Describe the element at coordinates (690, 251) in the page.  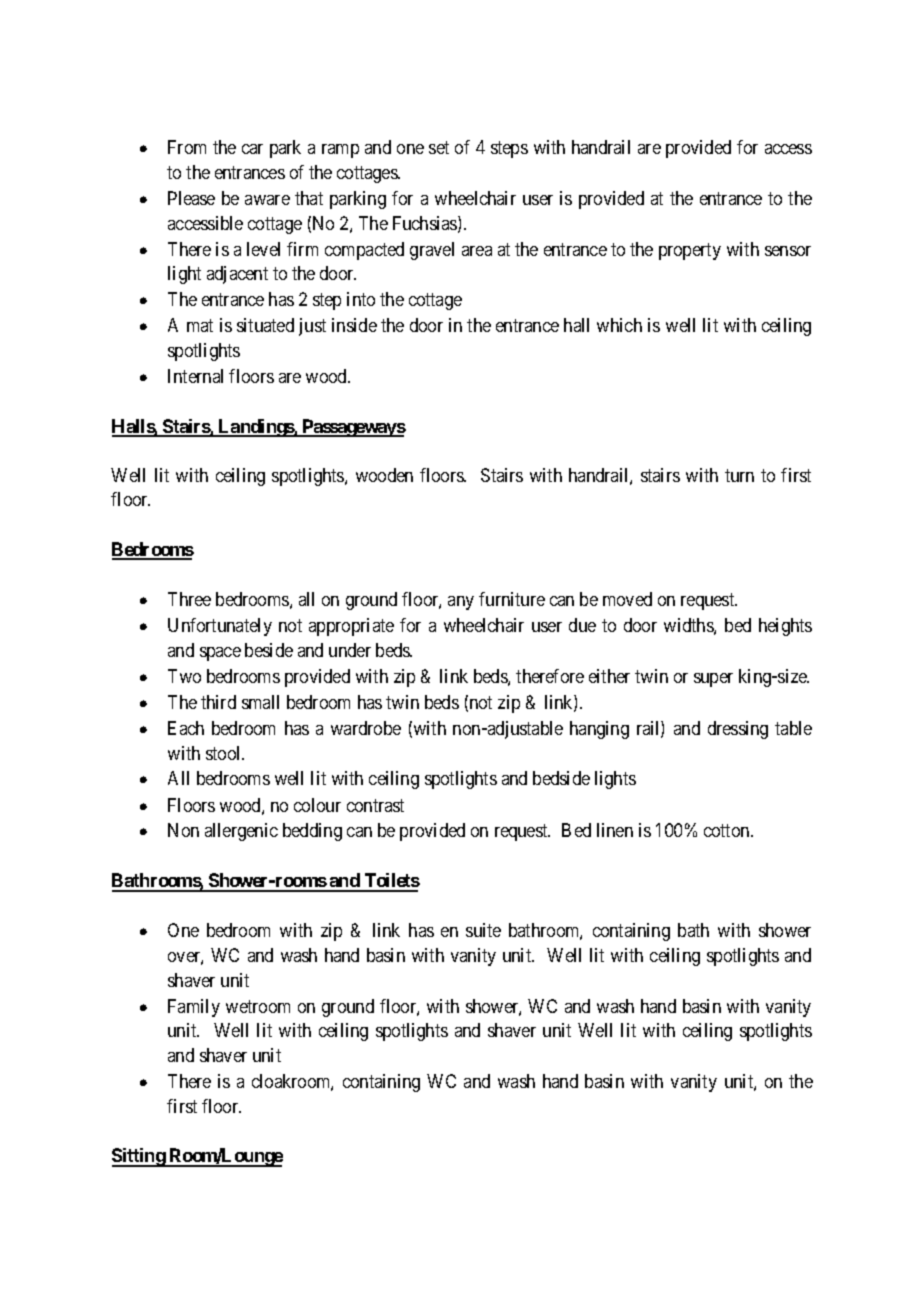
I see `property` at that location.
